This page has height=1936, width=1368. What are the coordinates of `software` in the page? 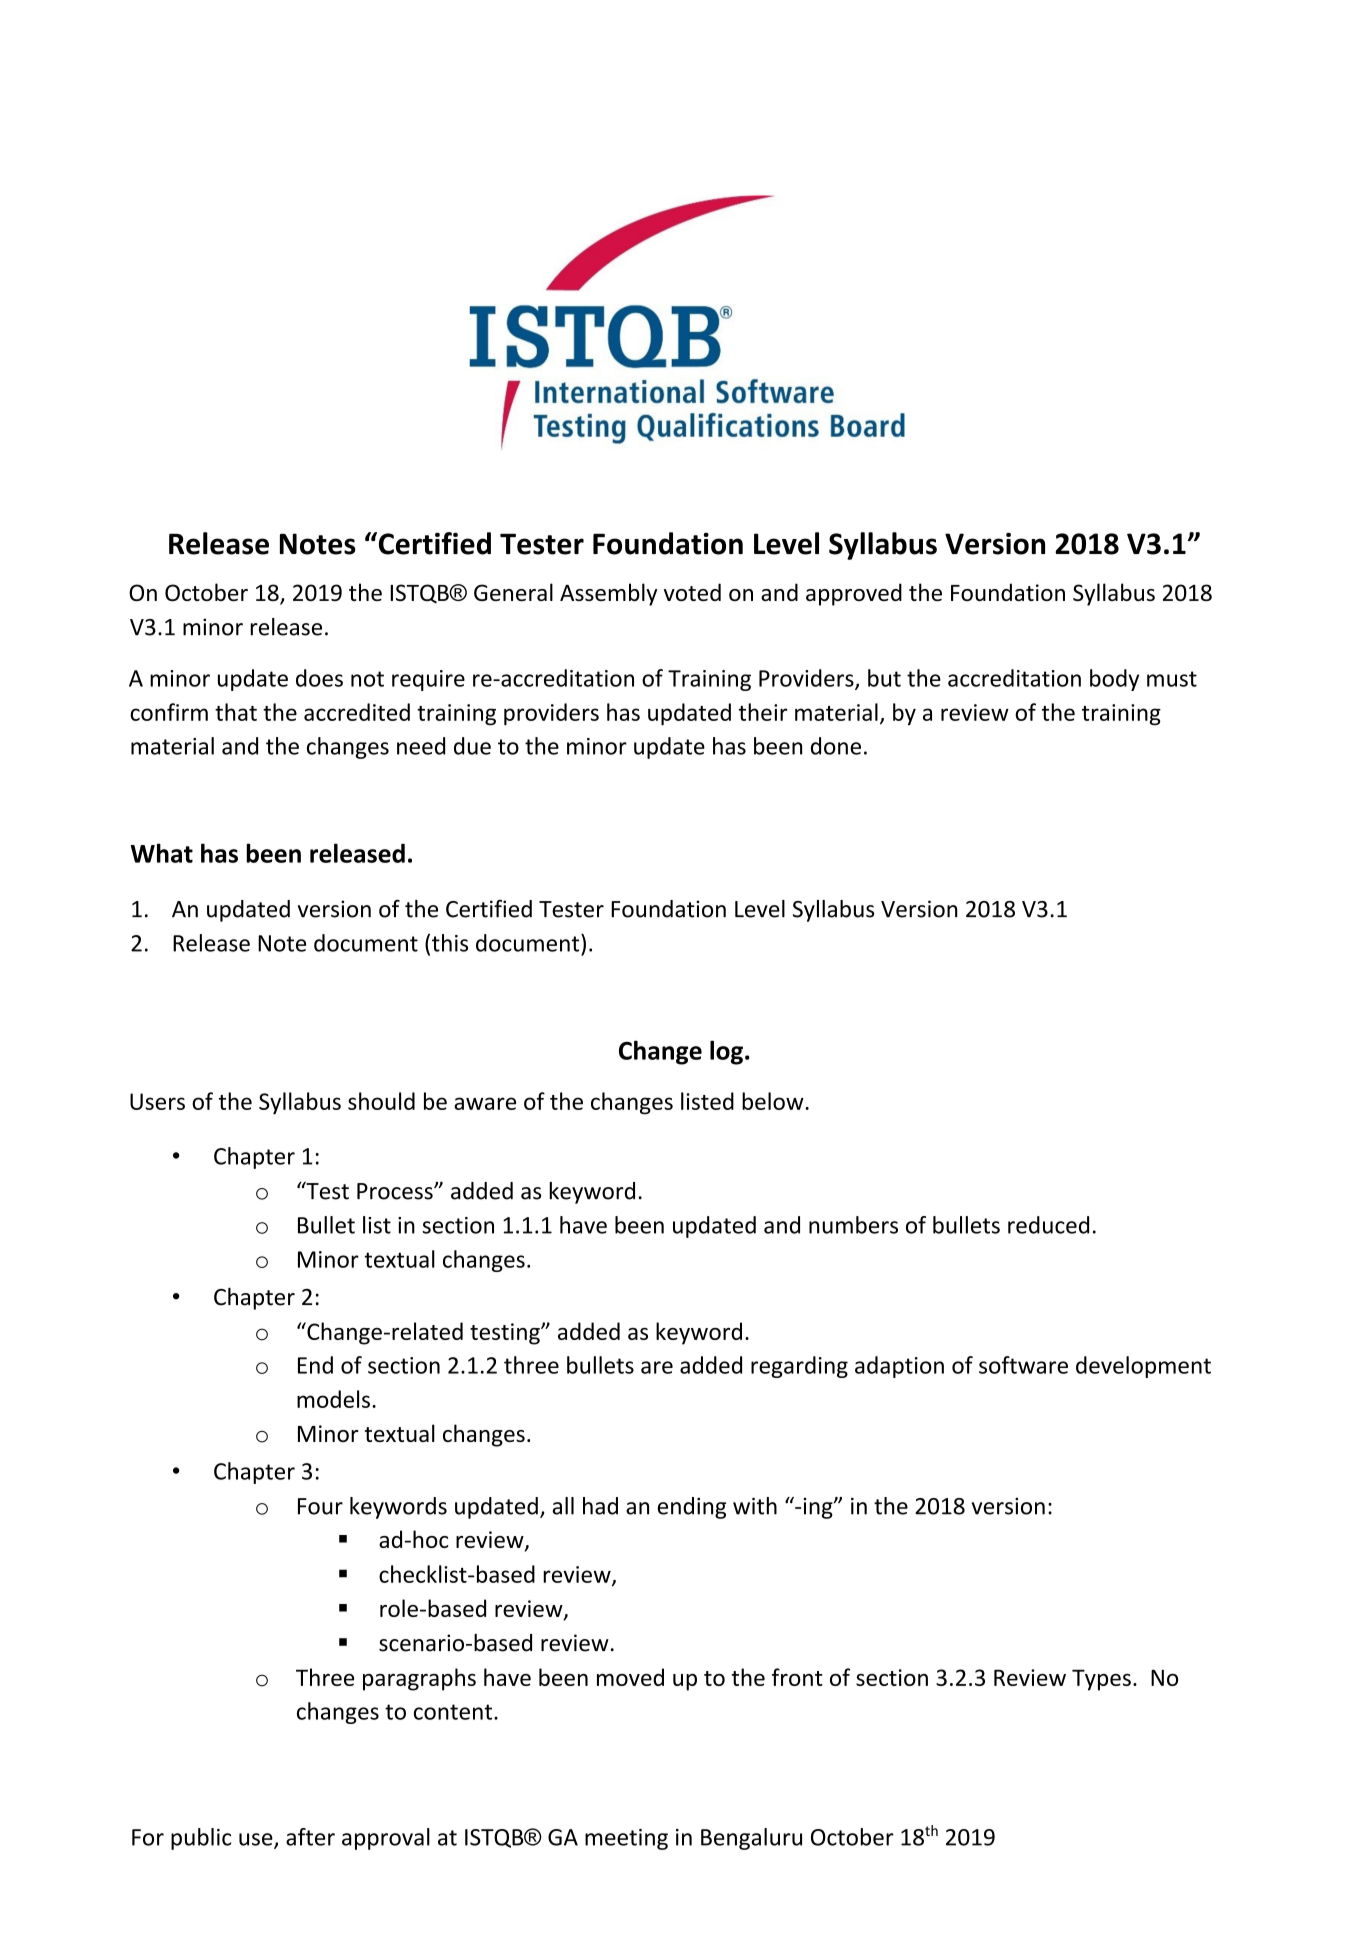 It's located at (1023, 1365).
